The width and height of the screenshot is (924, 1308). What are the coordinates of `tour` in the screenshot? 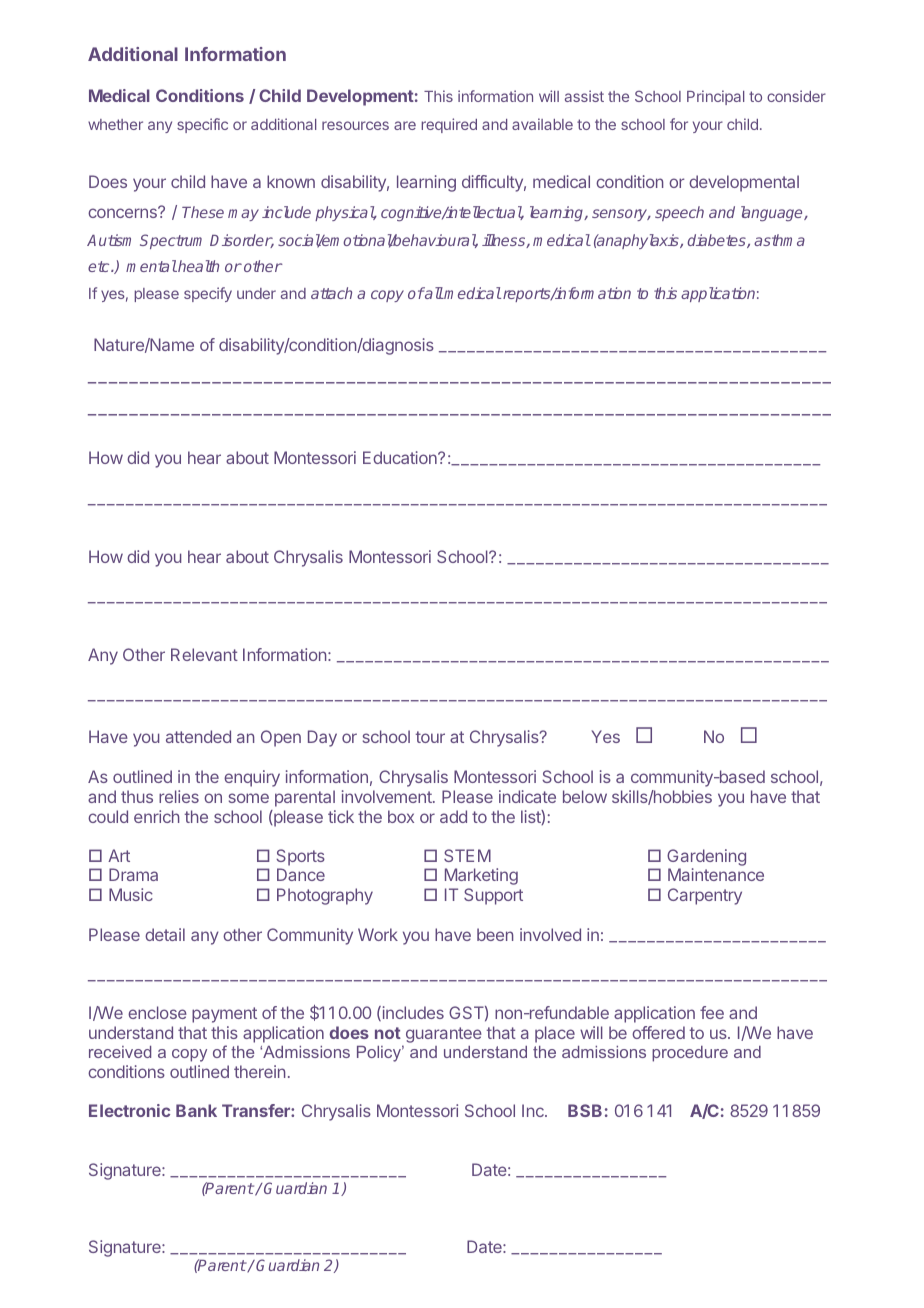 It's located at (430, 737).
